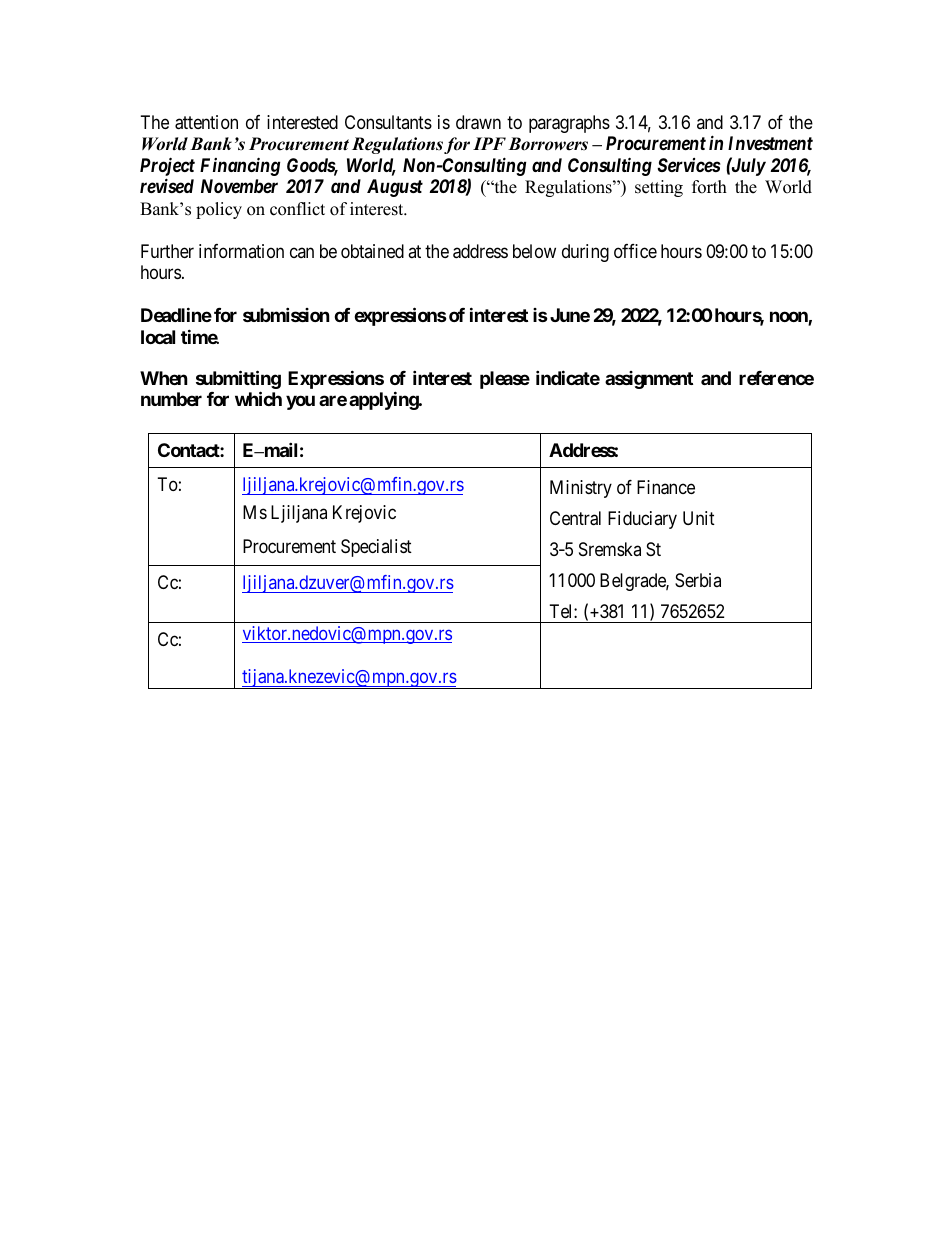  I want to click on attention, so click(206, 122).
